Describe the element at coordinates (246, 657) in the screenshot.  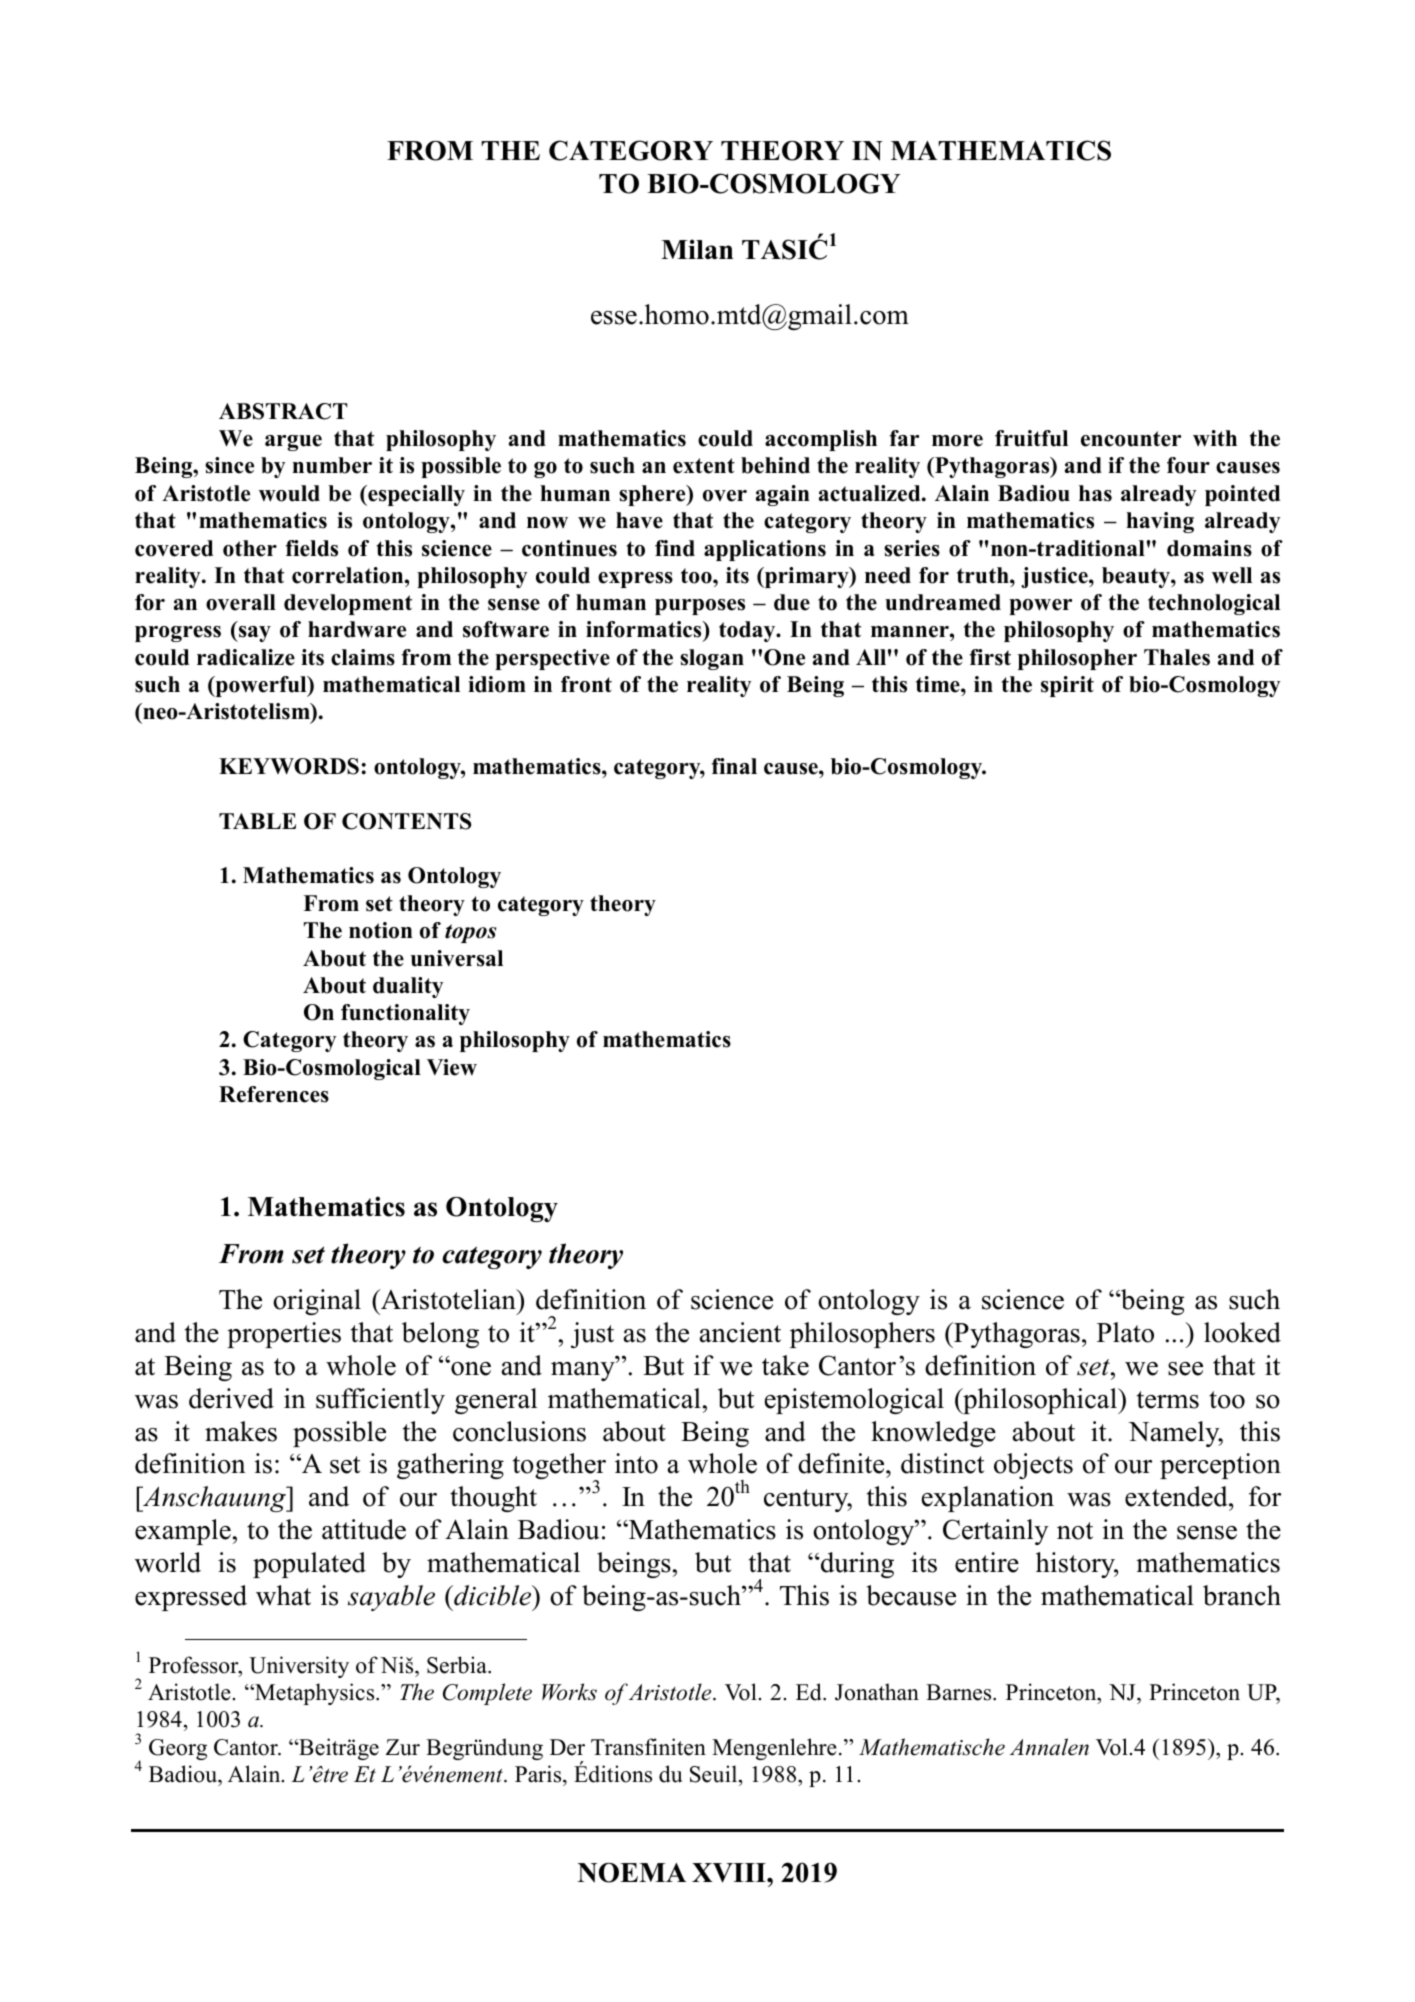
I see `radicalize` at that location.
